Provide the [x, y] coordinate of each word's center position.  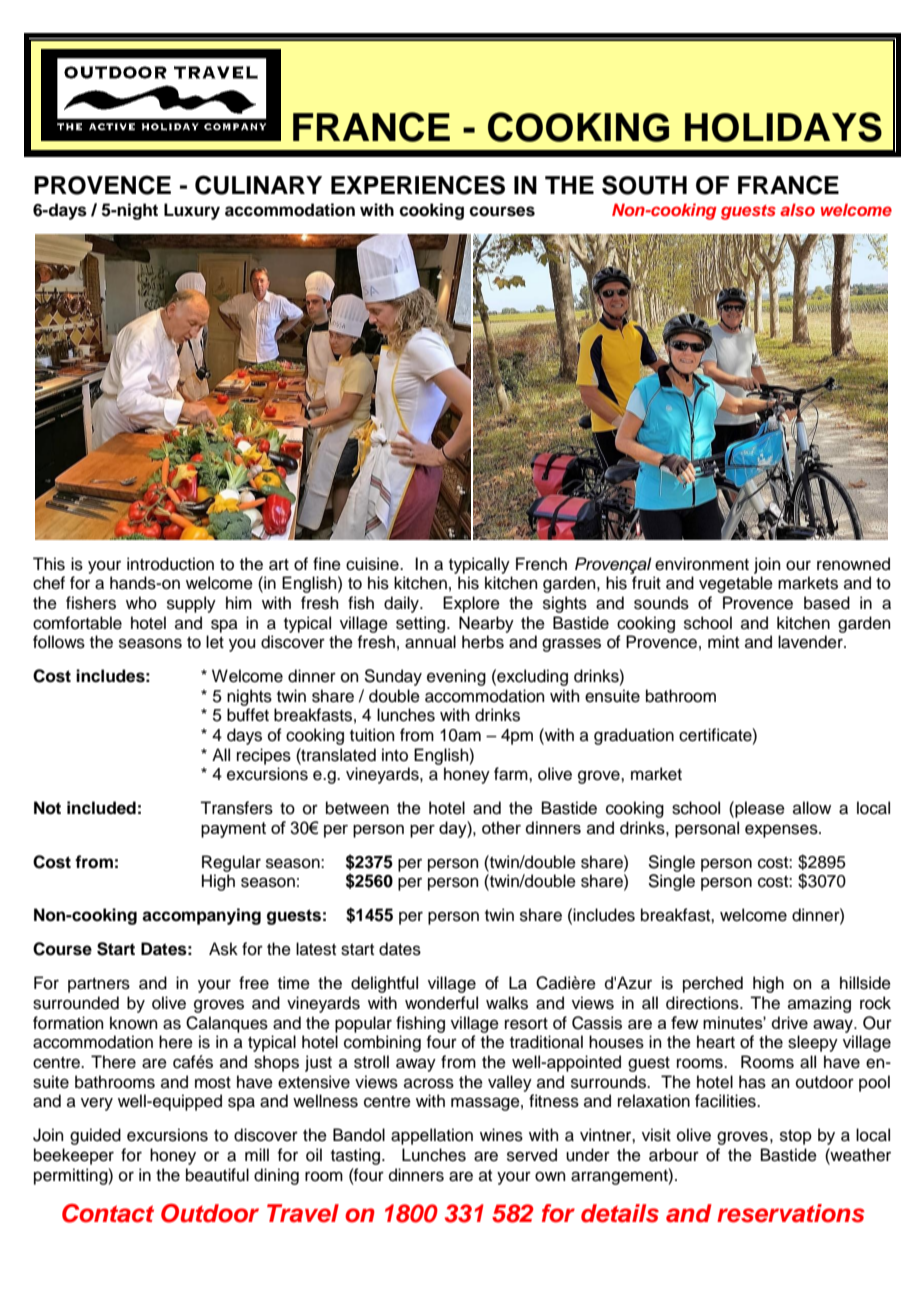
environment [702, 564]
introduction [170, 564]
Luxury [192, 211]
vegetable [736, 584]
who [141, 603]
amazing [819, 1004]
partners [99, 985]
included [101, 808]
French [541, 564]
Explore [471, 604]
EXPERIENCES [418, 185]
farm [512, 774]
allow [812, 808]
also [797, 209]
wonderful [441, 1003]
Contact [108, 1213]
